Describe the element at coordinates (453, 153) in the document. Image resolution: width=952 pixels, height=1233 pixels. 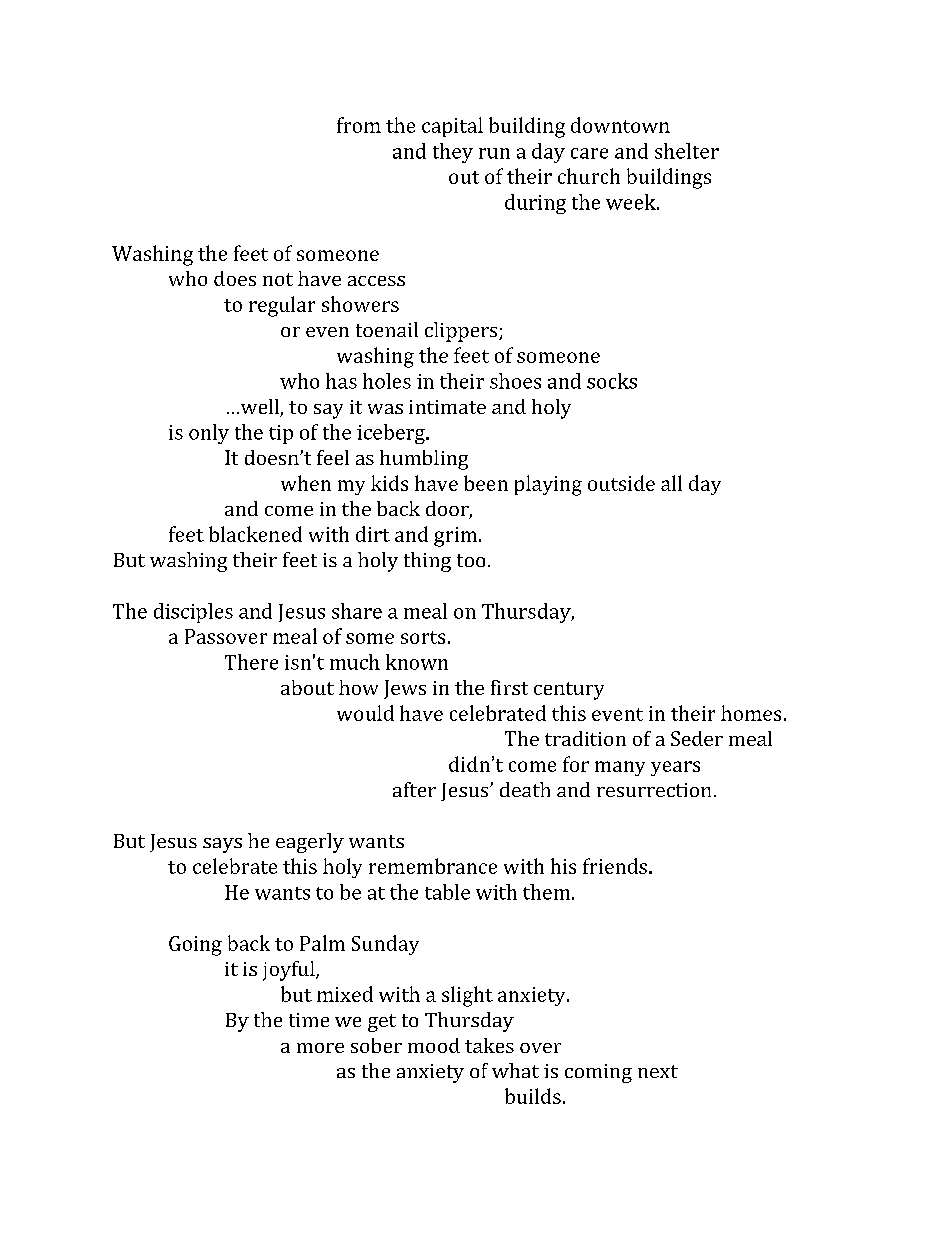
I see `they` at that location.
